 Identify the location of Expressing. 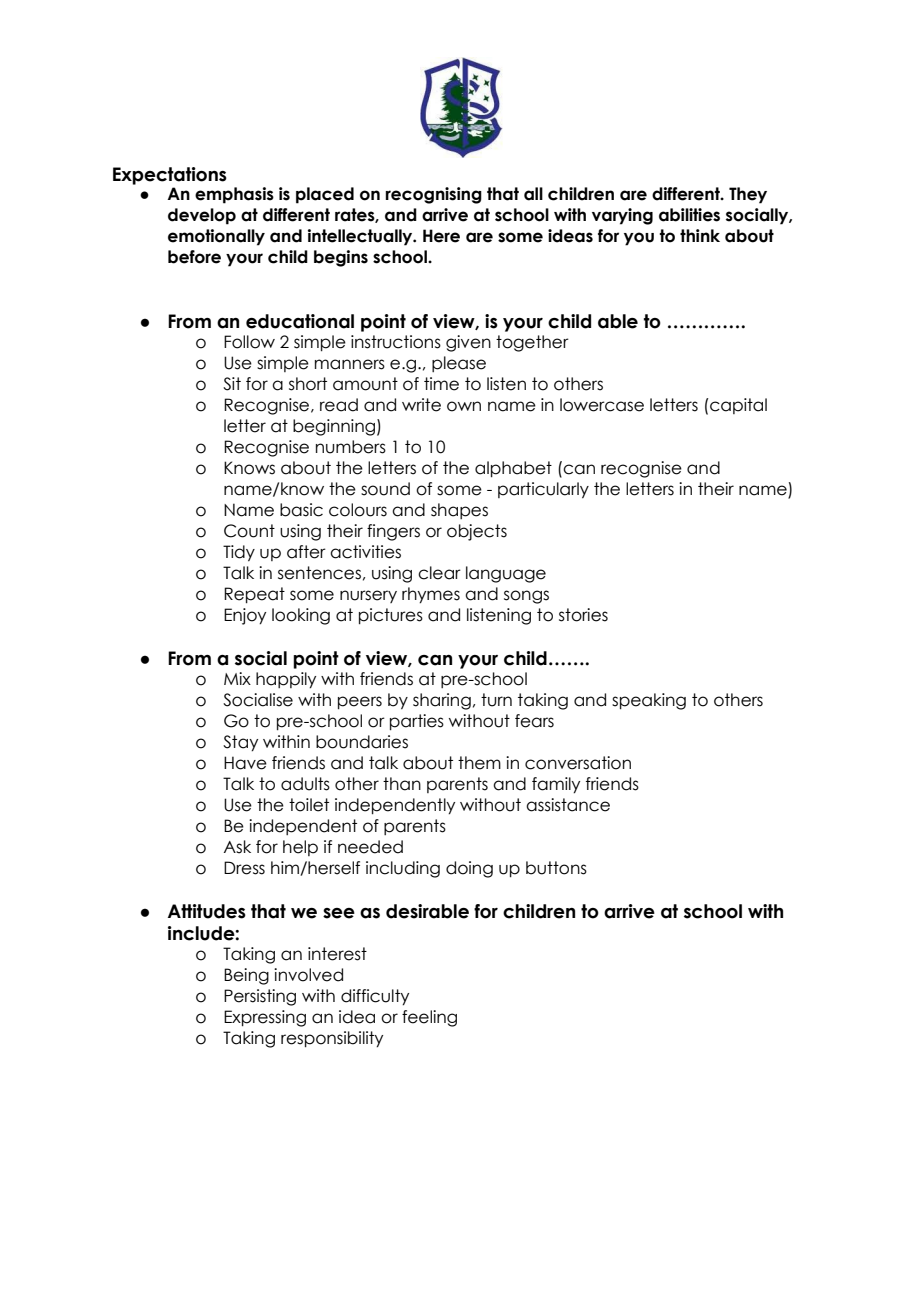
(265, 1018).
